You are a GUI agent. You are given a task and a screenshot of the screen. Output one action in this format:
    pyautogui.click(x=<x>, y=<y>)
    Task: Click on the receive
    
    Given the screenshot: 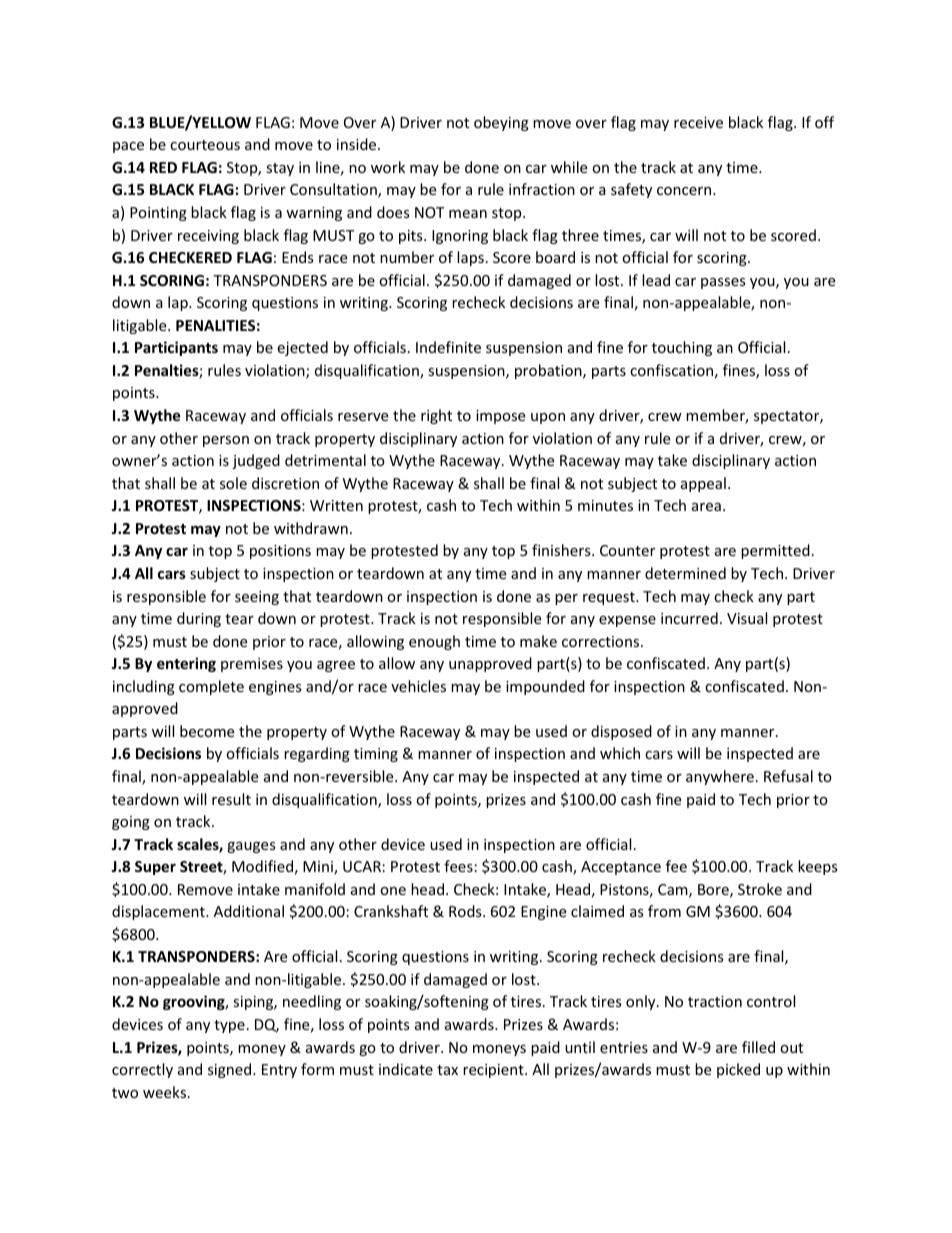 What is the action you would take?
    pyautogui.click(x=698, y=122)
